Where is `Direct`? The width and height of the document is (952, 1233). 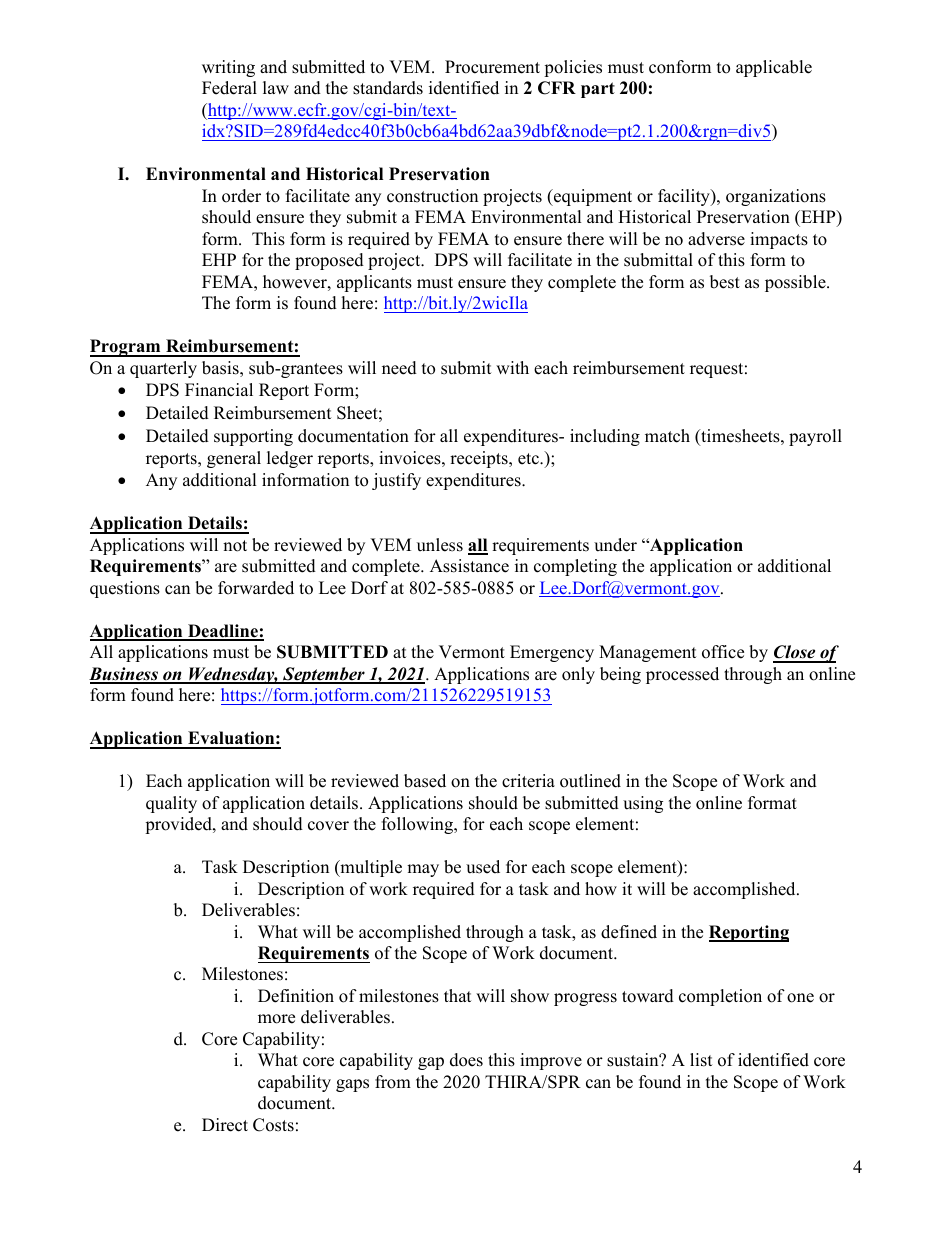 Direct is located at coordinates (225, 1125).
